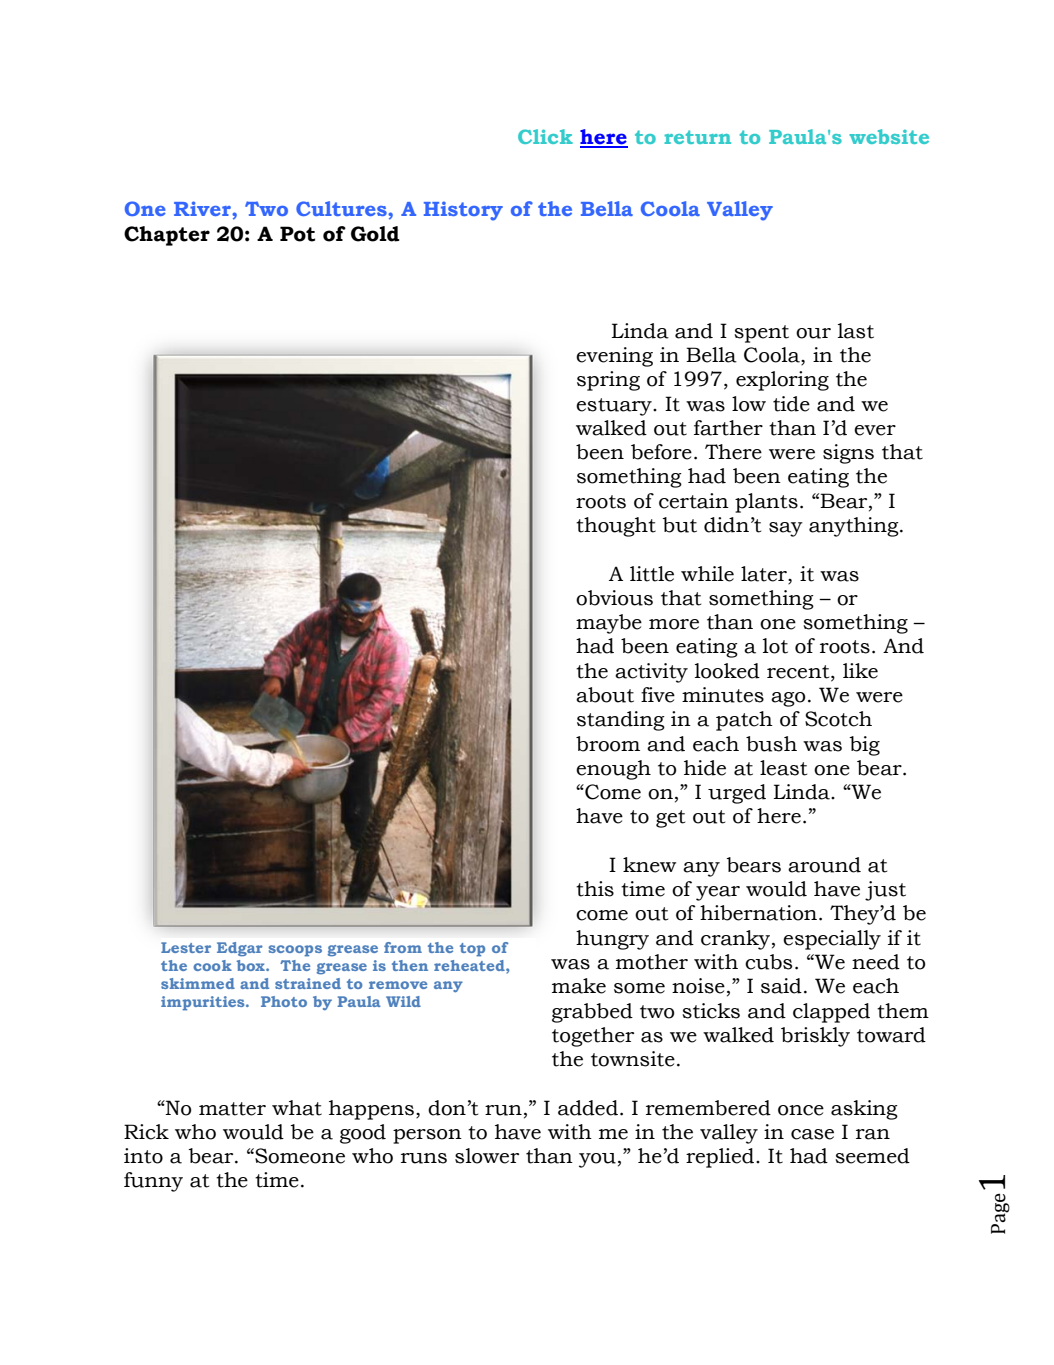 The width and height of the page is (1054, 1365). Describe the element at coordinates (167, 236) in the page. I see `Chapter` at that location.
